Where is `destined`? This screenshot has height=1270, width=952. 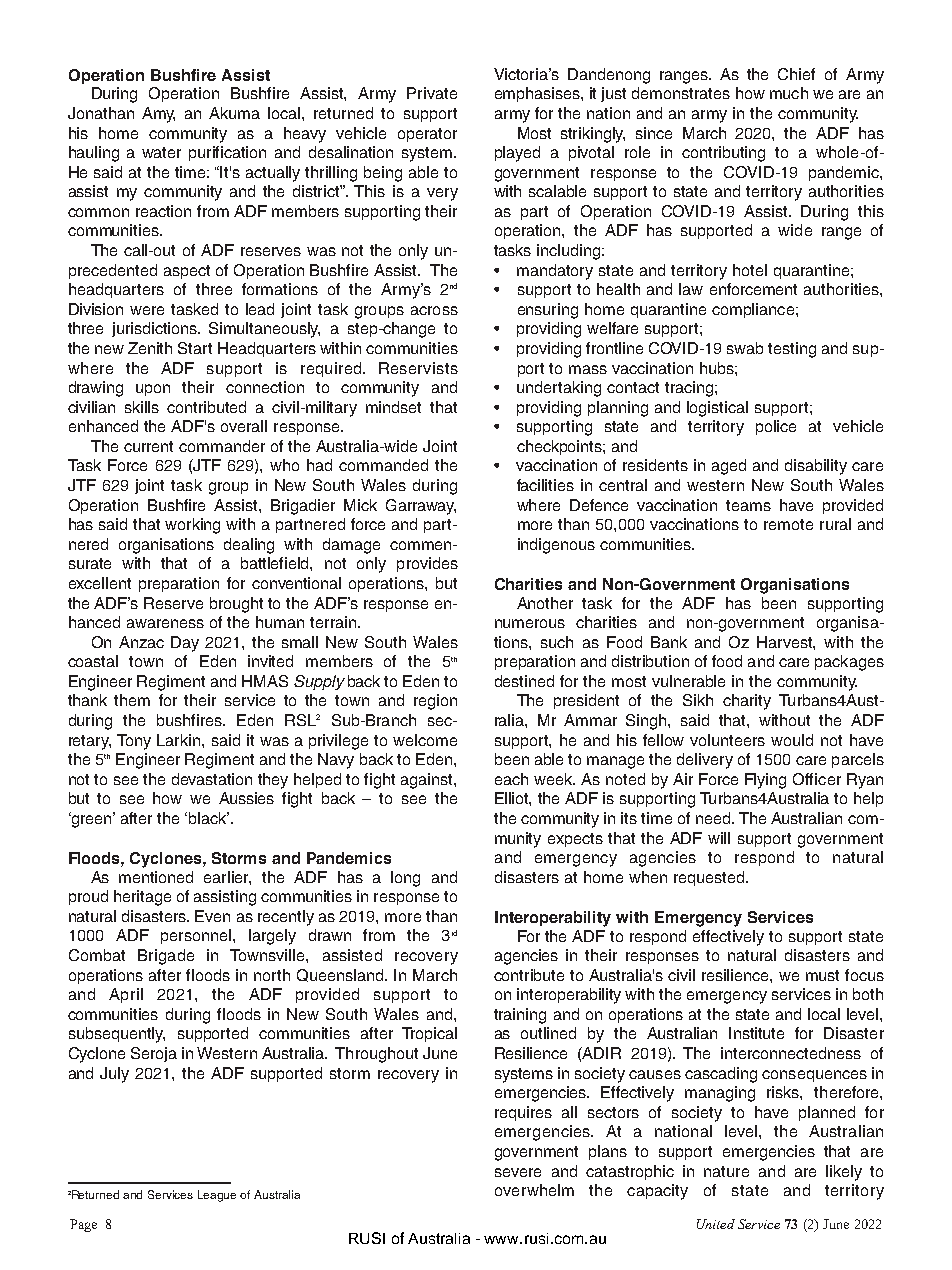 destined is located at coordinates (524, 681).
